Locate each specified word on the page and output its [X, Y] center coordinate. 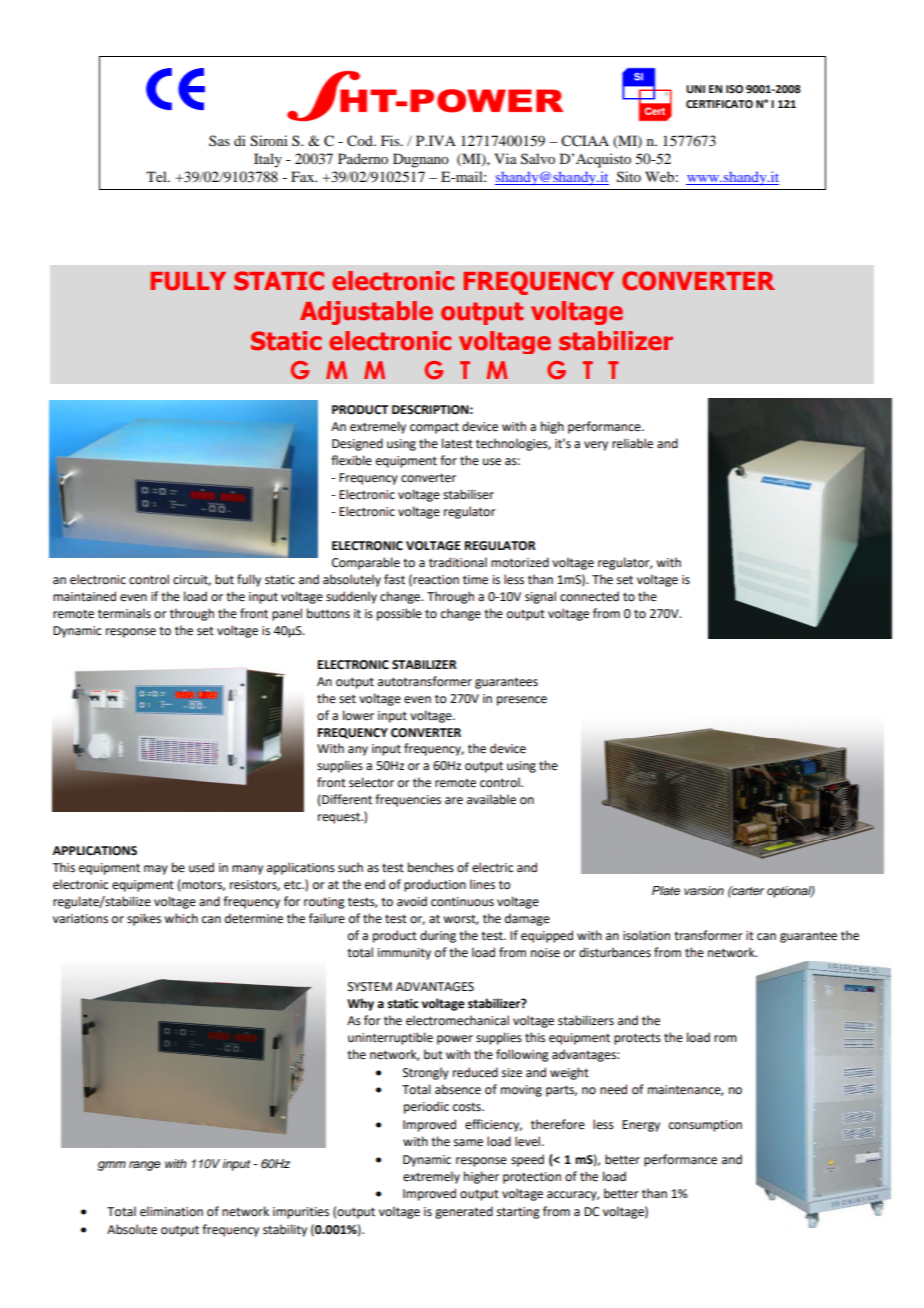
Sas [219, 140]
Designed [357, 444]
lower [358, 715]
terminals [124, 613]
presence [522, 701]
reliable [632, 443]
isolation [646, 935]
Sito [629, 177]
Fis [391, 140]
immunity [404, 954]
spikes [144, 919]
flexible [351, 460]
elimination [171, 1211]
